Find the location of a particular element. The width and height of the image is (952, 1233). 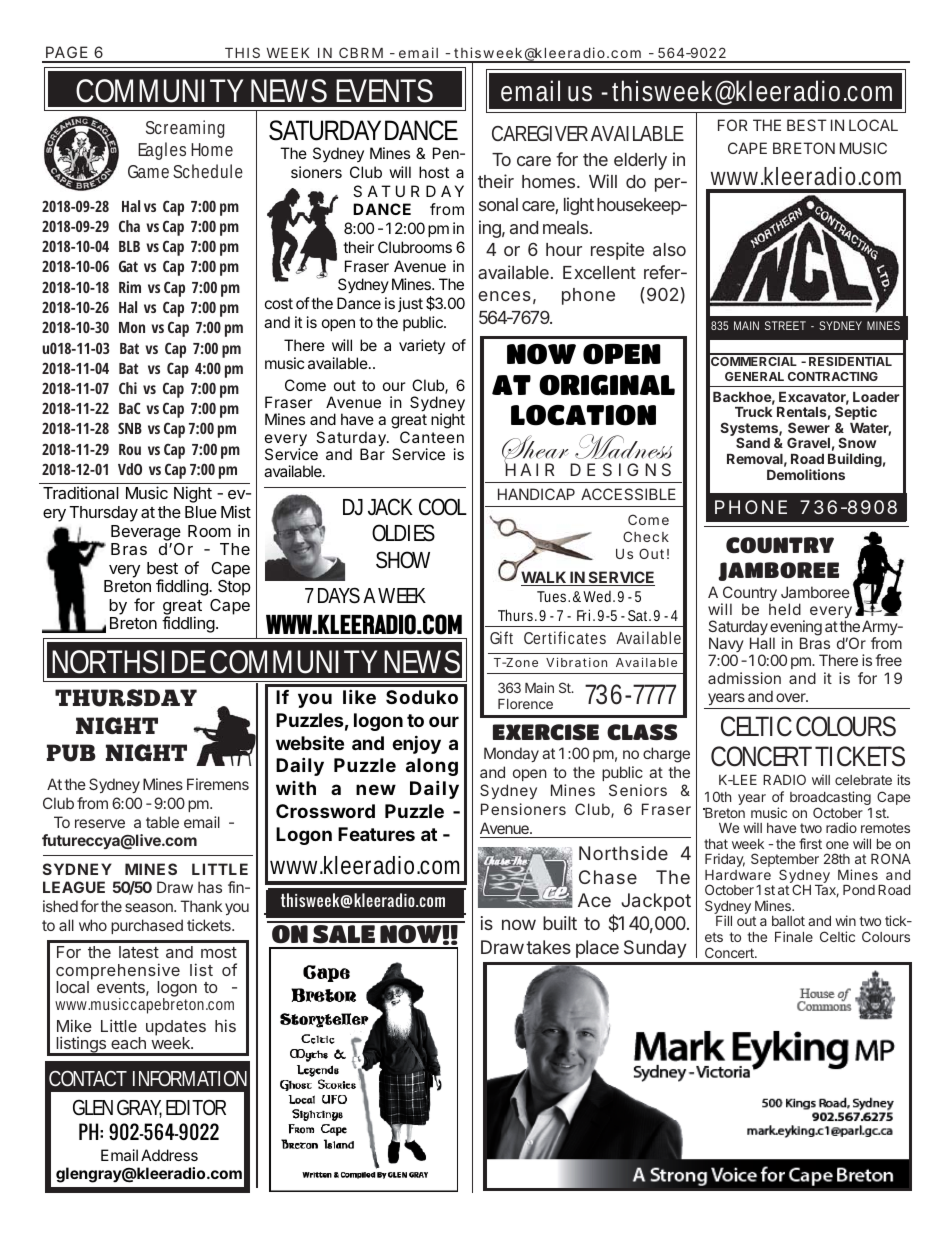

Beverage is located at coordinates (146, 533).
